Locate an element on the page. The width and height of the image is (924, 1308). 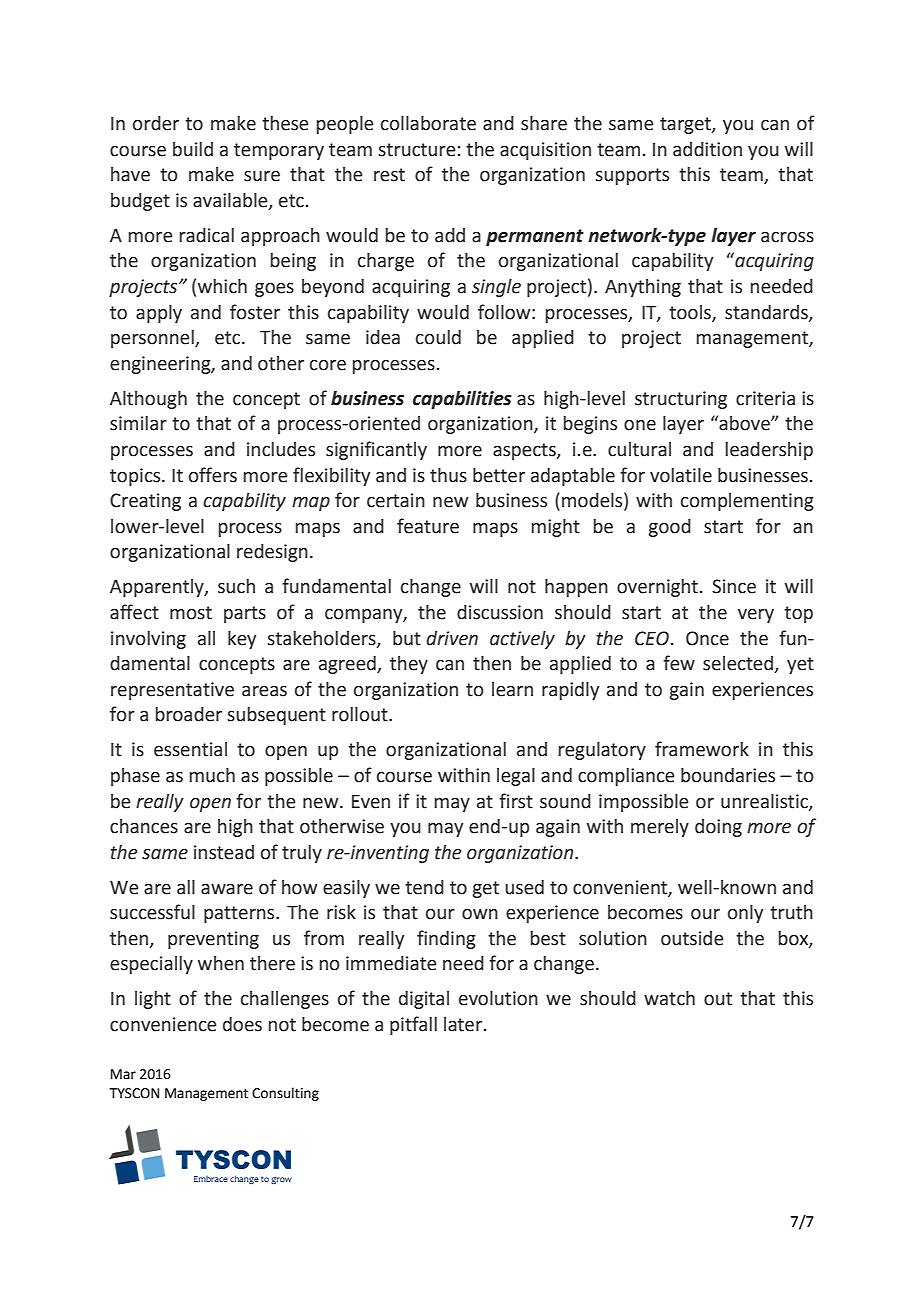
Embrace is located at coordinates (211, 1179).
